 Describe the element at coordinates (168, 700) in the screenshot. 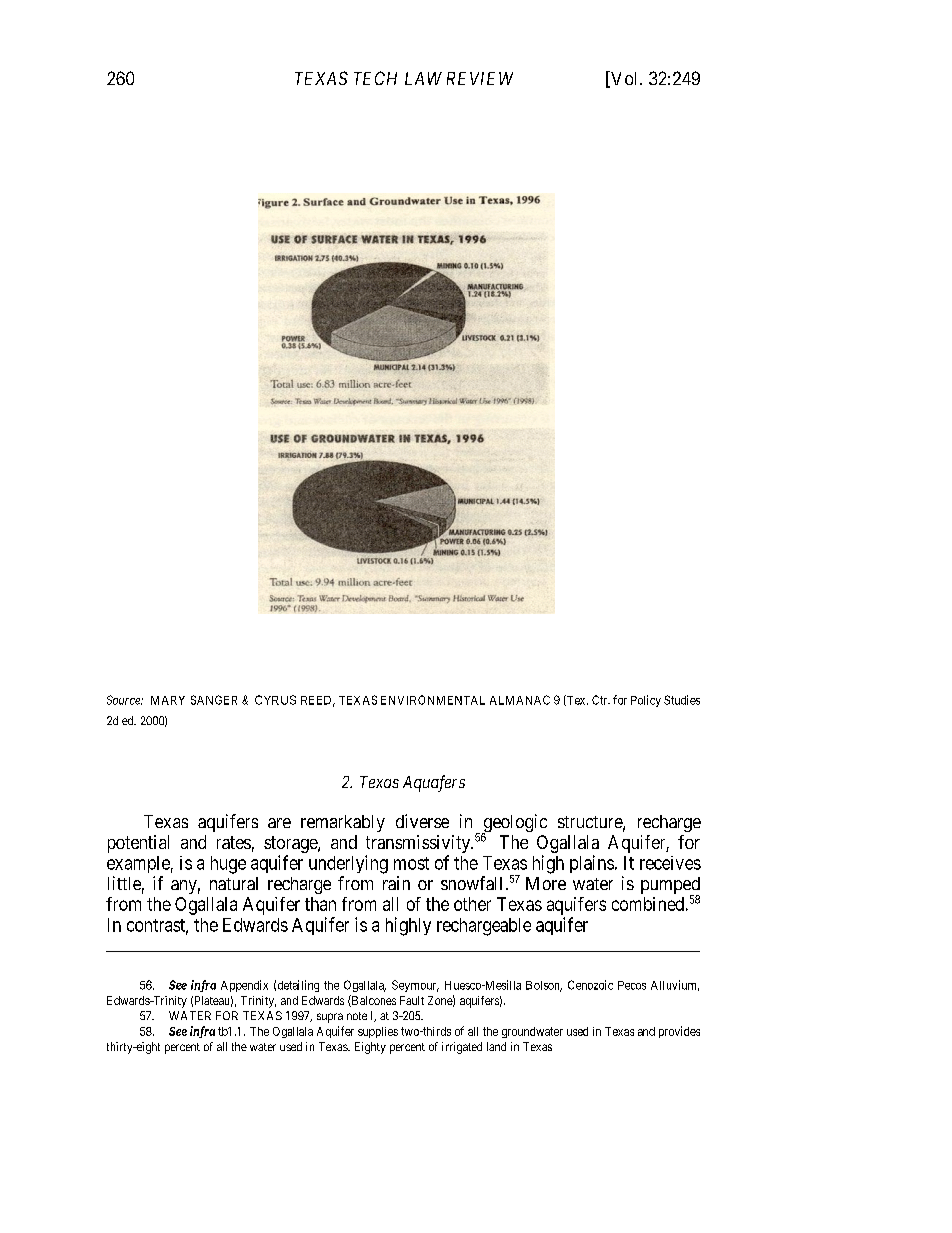

I see `MARY` at that location.
